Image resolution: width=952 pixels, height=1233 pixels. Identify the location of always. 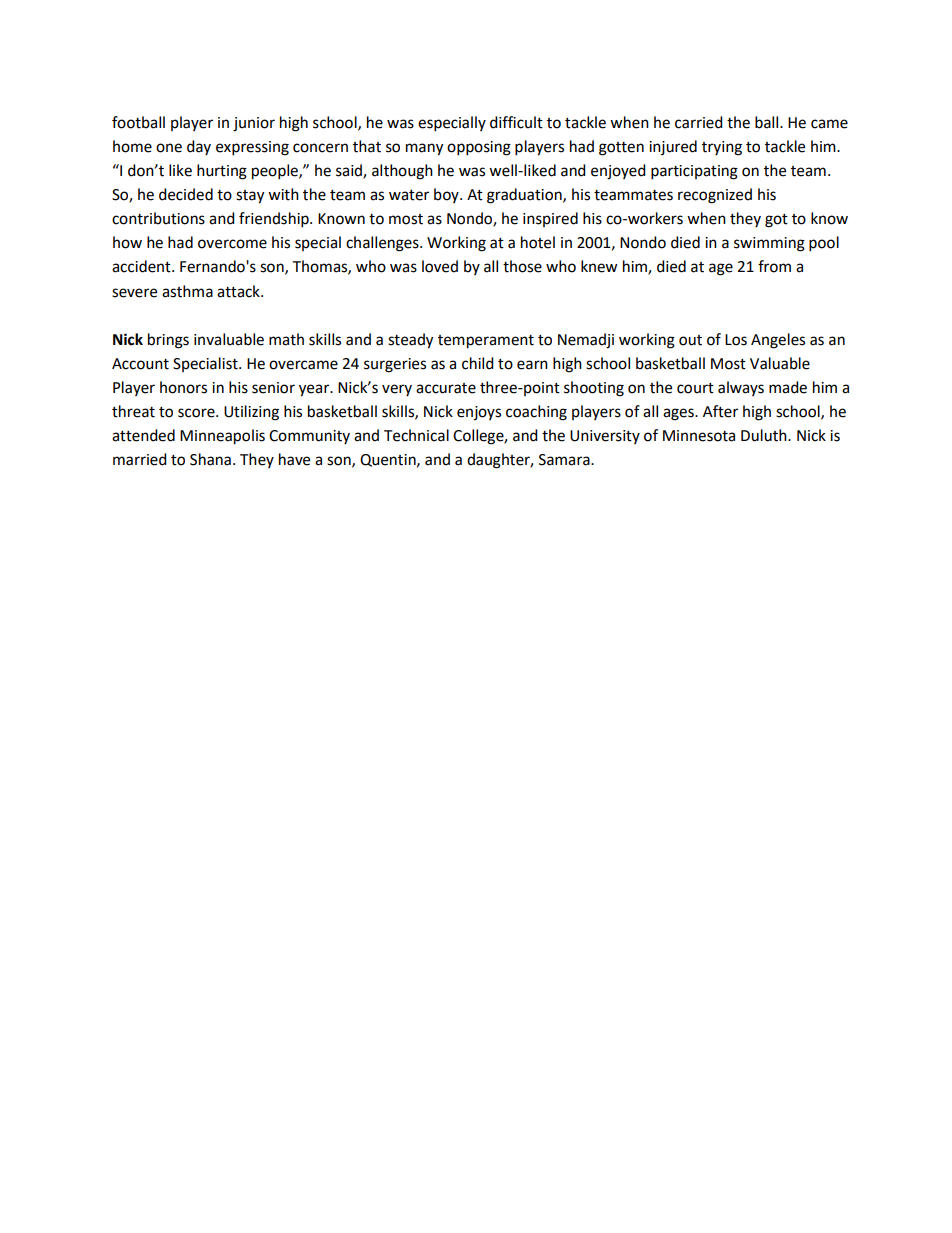
(741, 388).
